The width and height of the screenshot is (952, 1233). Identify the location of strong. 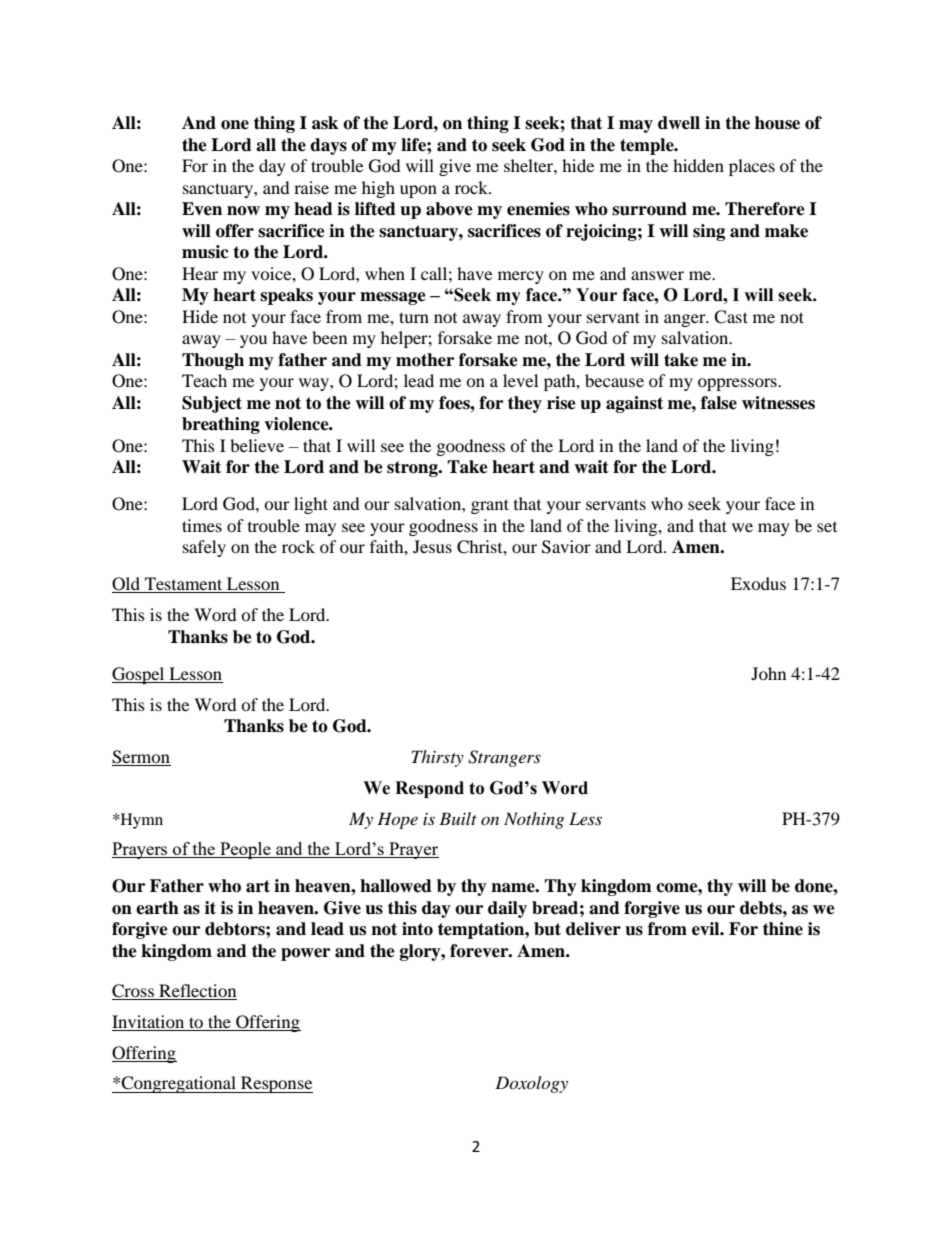
(413, 469).
